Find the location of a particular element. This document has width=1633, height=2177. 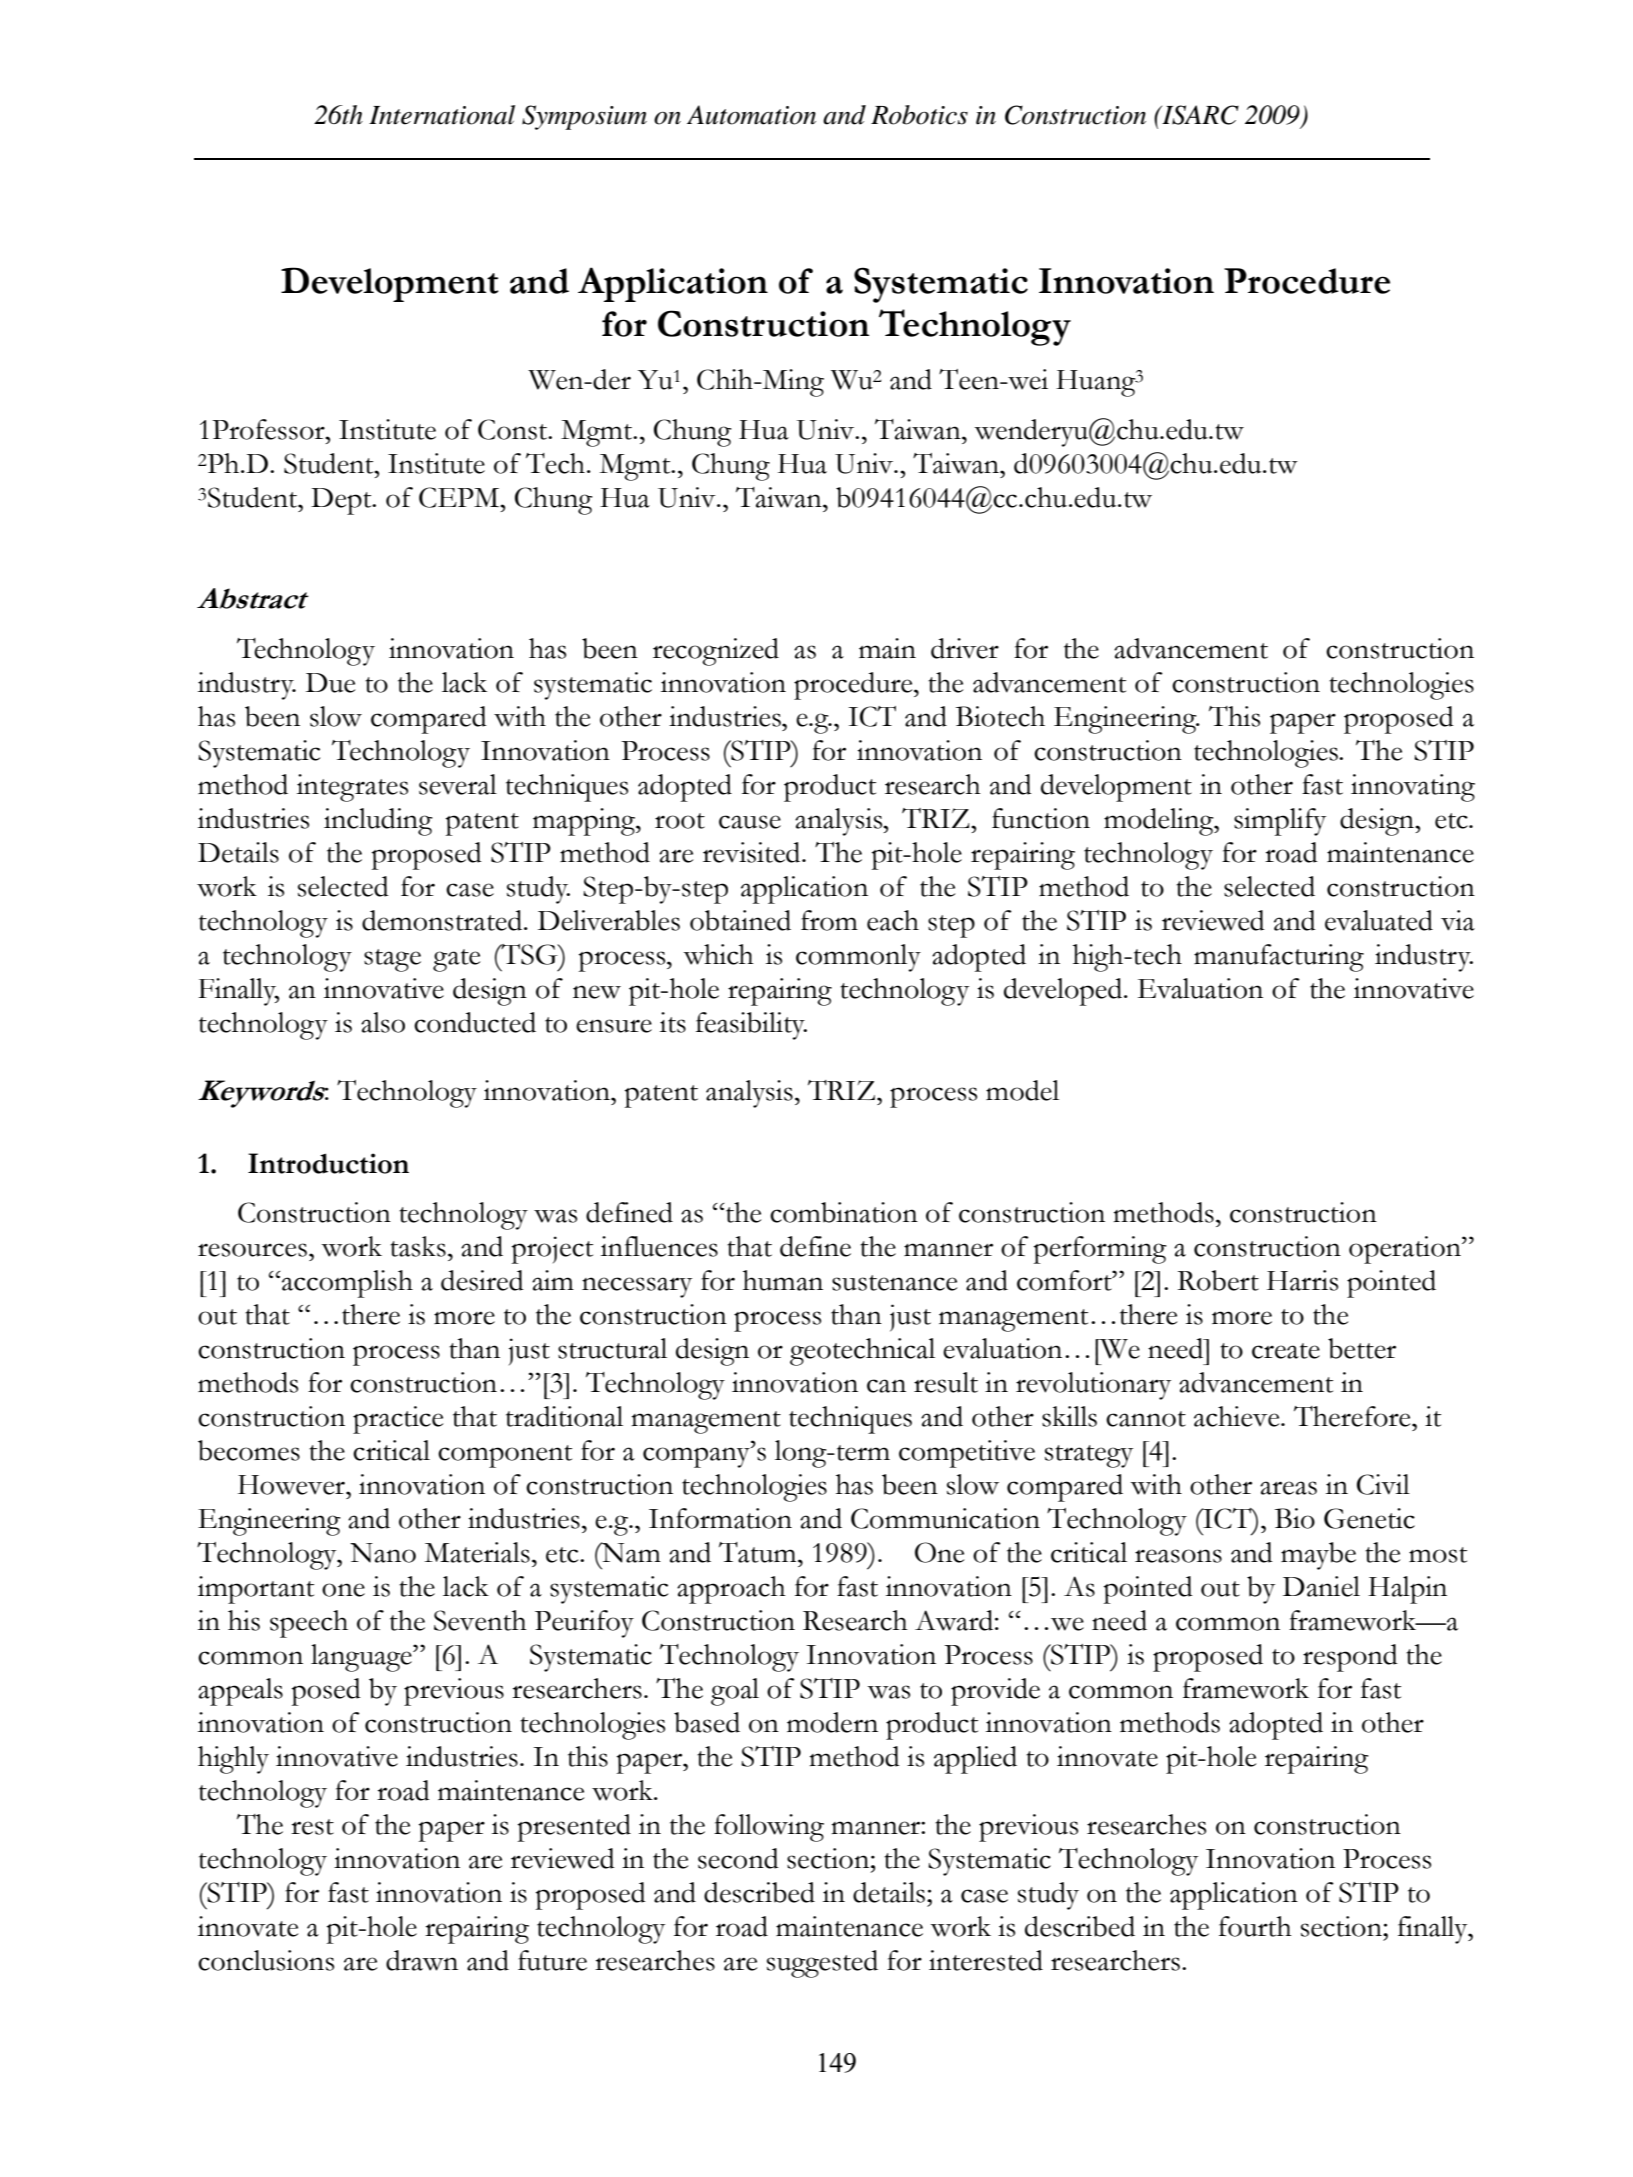

International is located at coordinates (442, 115).
